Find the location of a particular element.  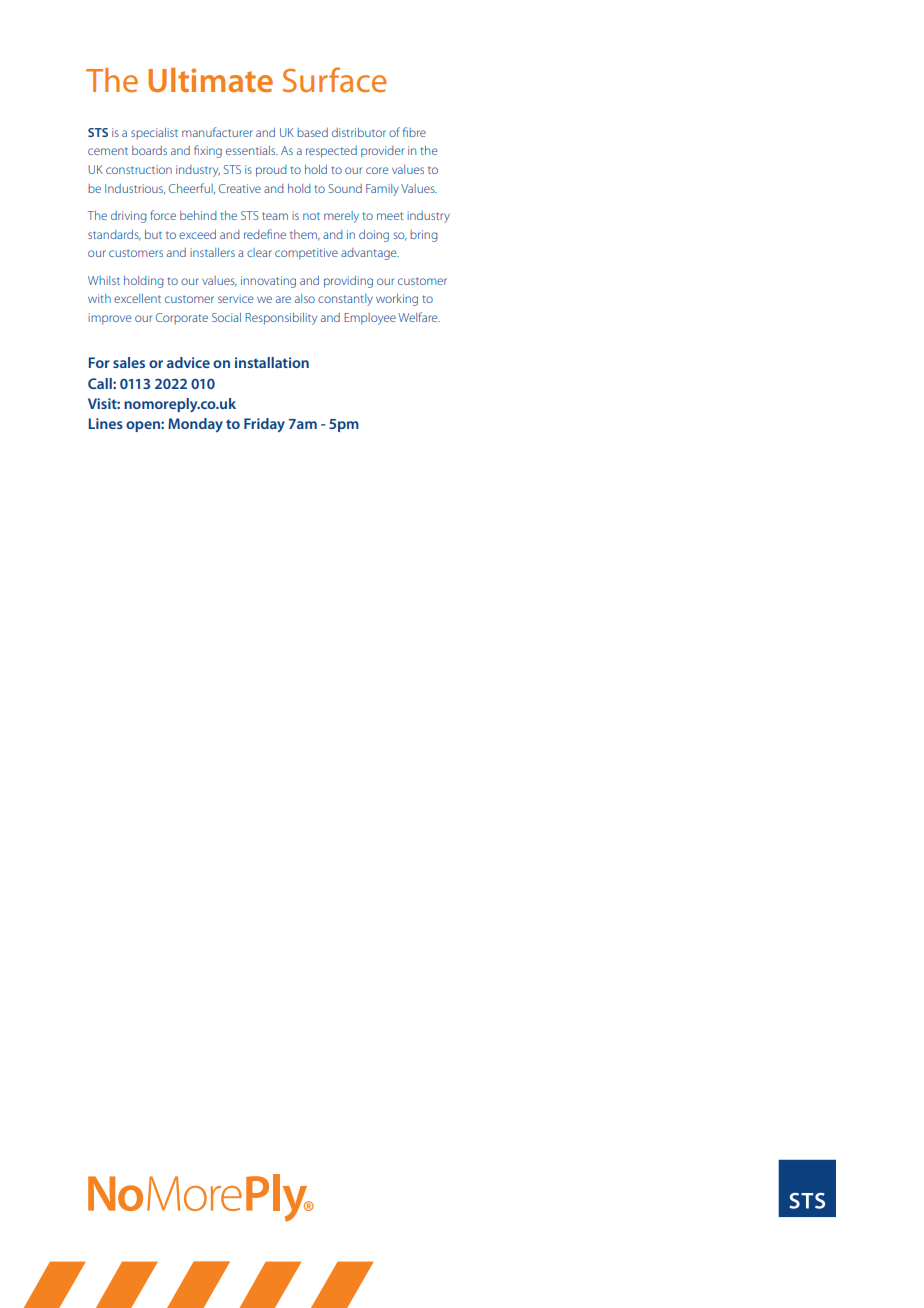

Family is located at coordinates (382, 190).
